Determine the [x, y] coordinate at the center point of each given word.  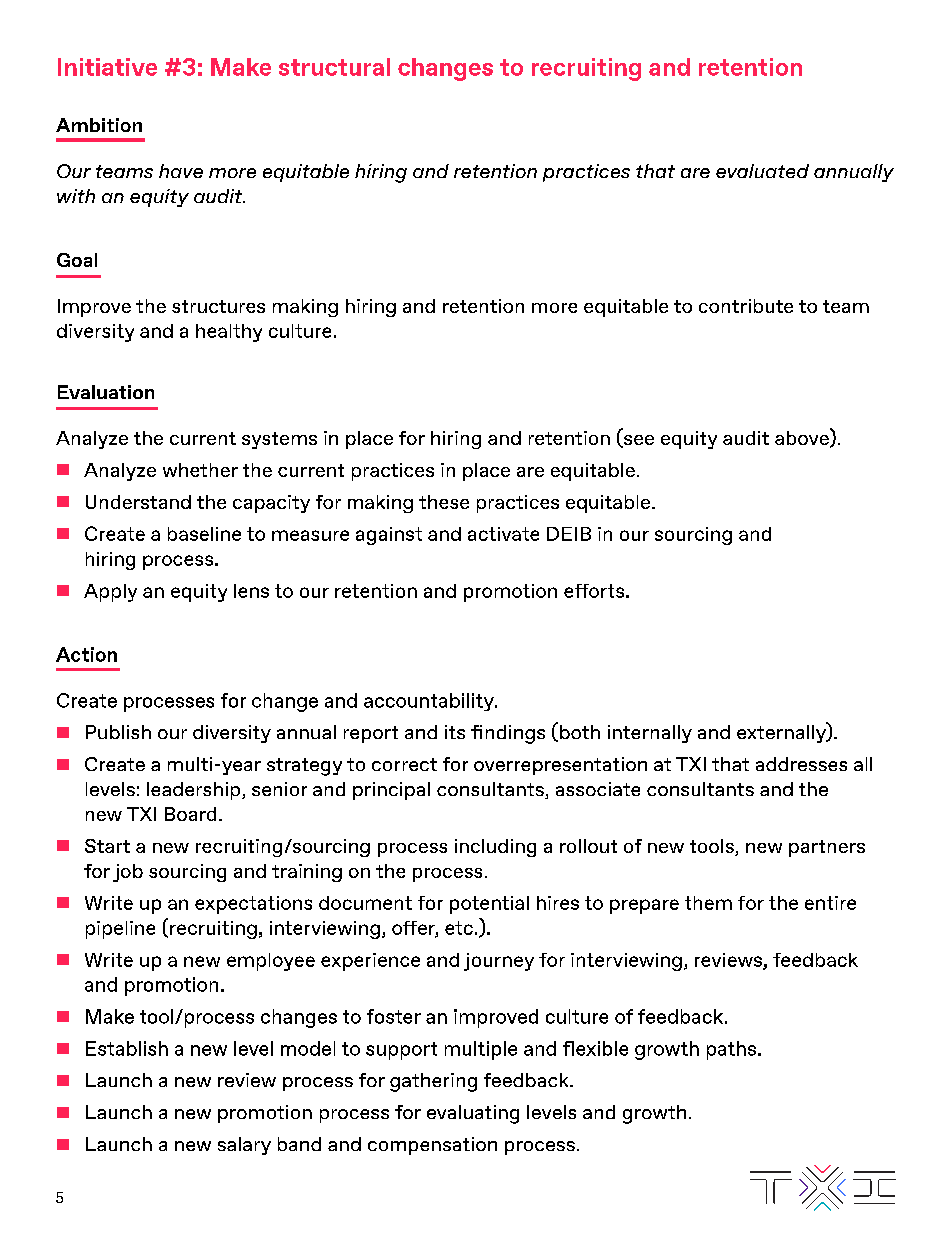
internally [650, 734]
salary [244, 1146]
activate [503, 534]
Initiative [107, 67]
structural [334, 67]
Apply [110, 593]
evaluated [762, 171]
